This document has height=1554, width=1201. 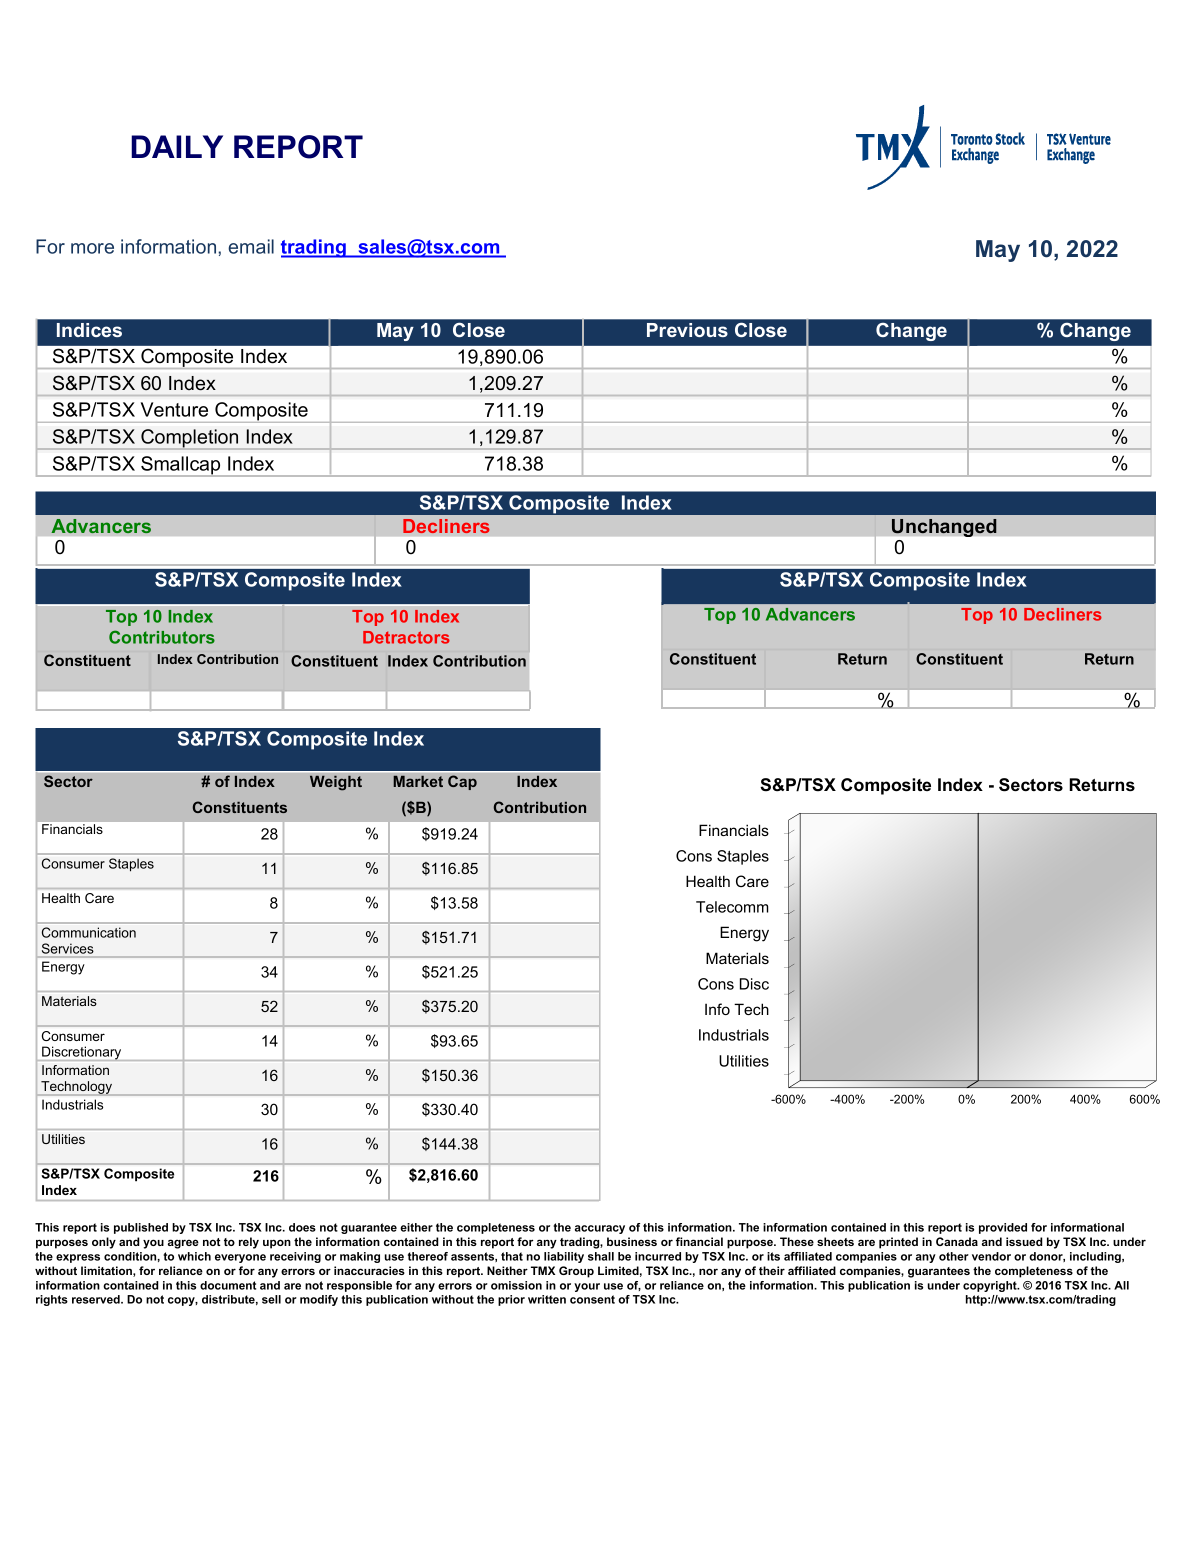 I want to click on Communication, so click(x=89, y=932).
